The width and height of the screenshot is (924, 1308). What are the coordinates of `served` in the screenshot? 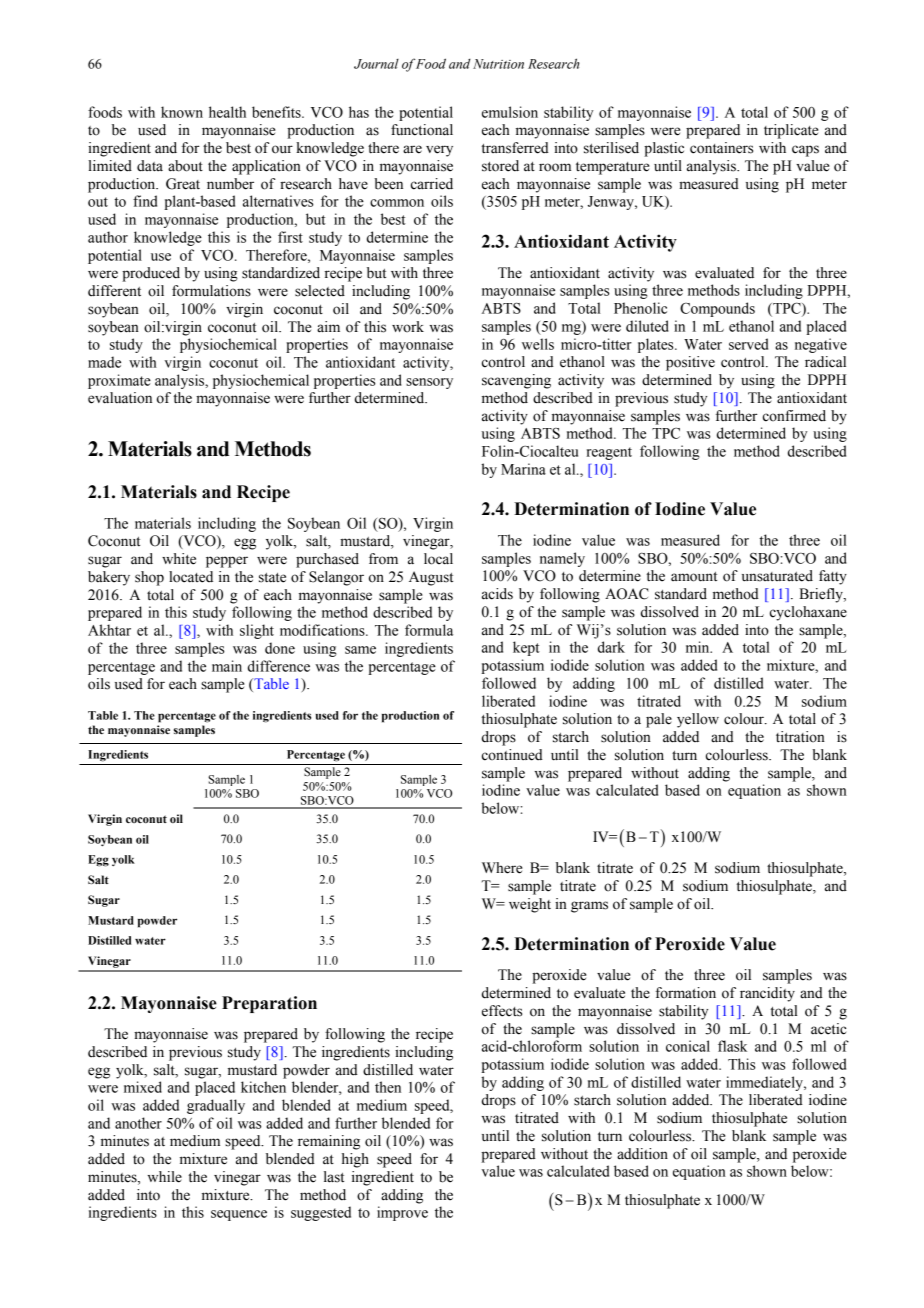 It's located at (748, 344).
